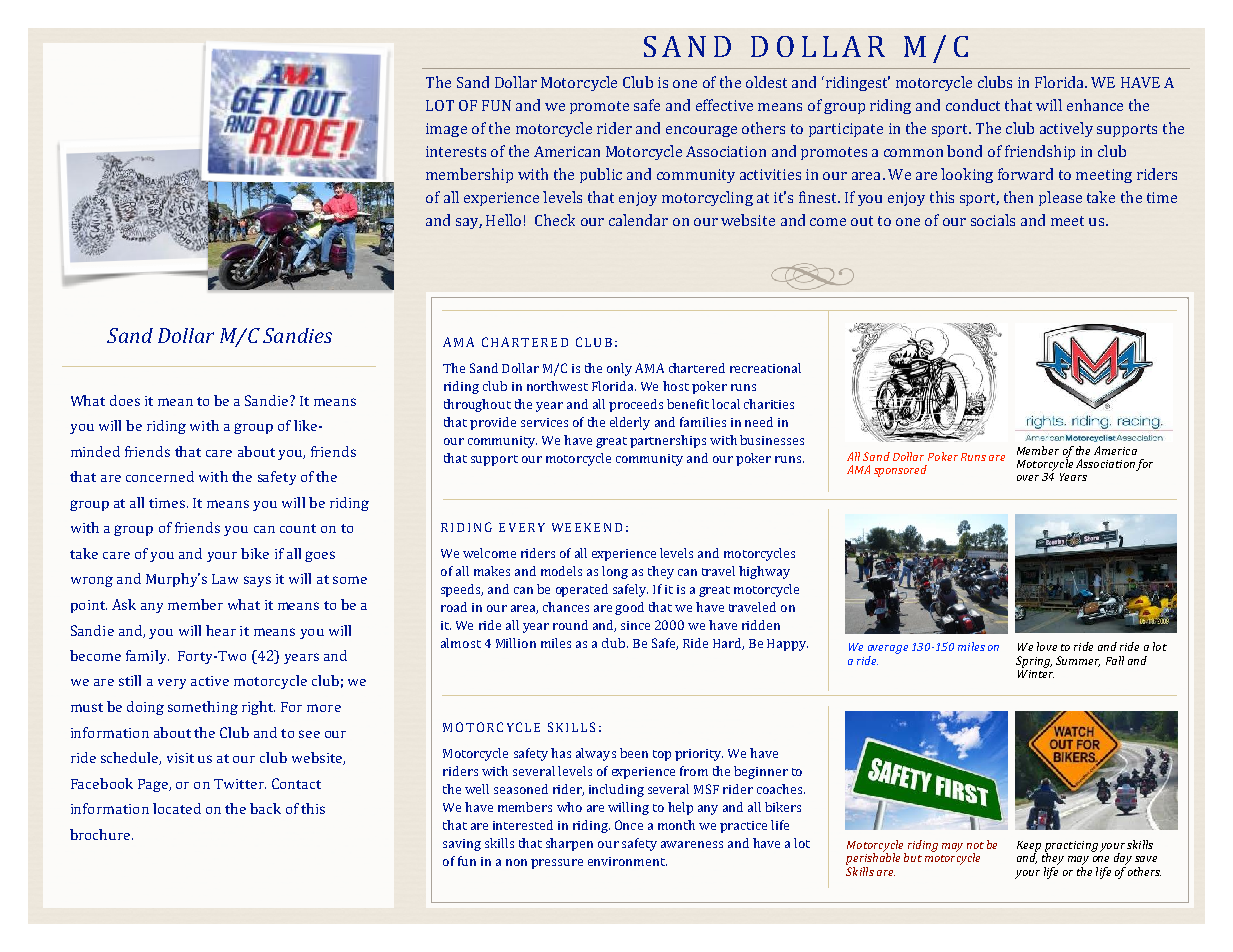 Image resolution: width=1233 pixels, height=952 pixels. Describe the element at coordinates (446, 130) in the page. I see `image` at that location.
